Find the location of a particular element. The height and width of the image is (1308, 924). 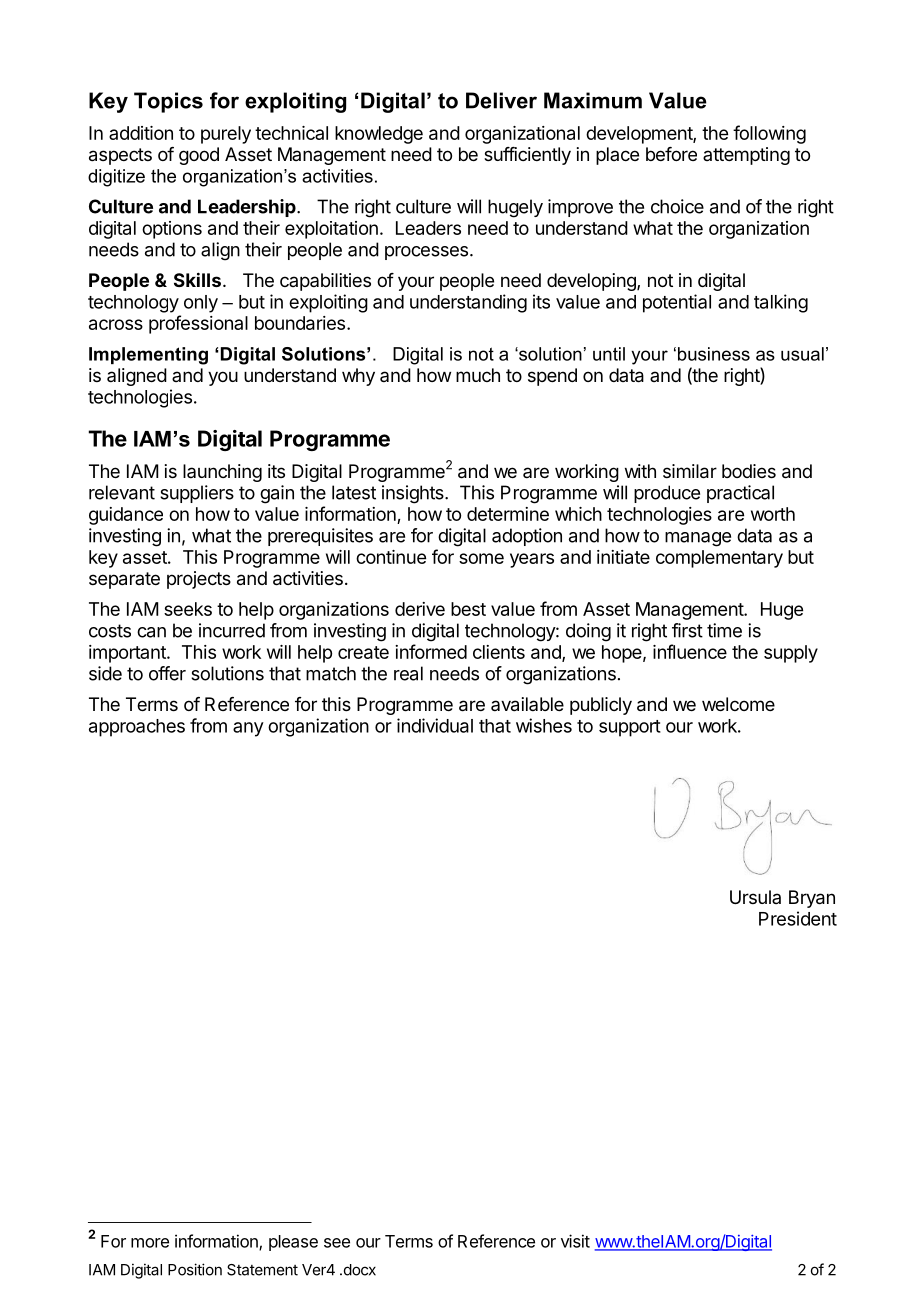

insights is located at coordinates (414, 494).
